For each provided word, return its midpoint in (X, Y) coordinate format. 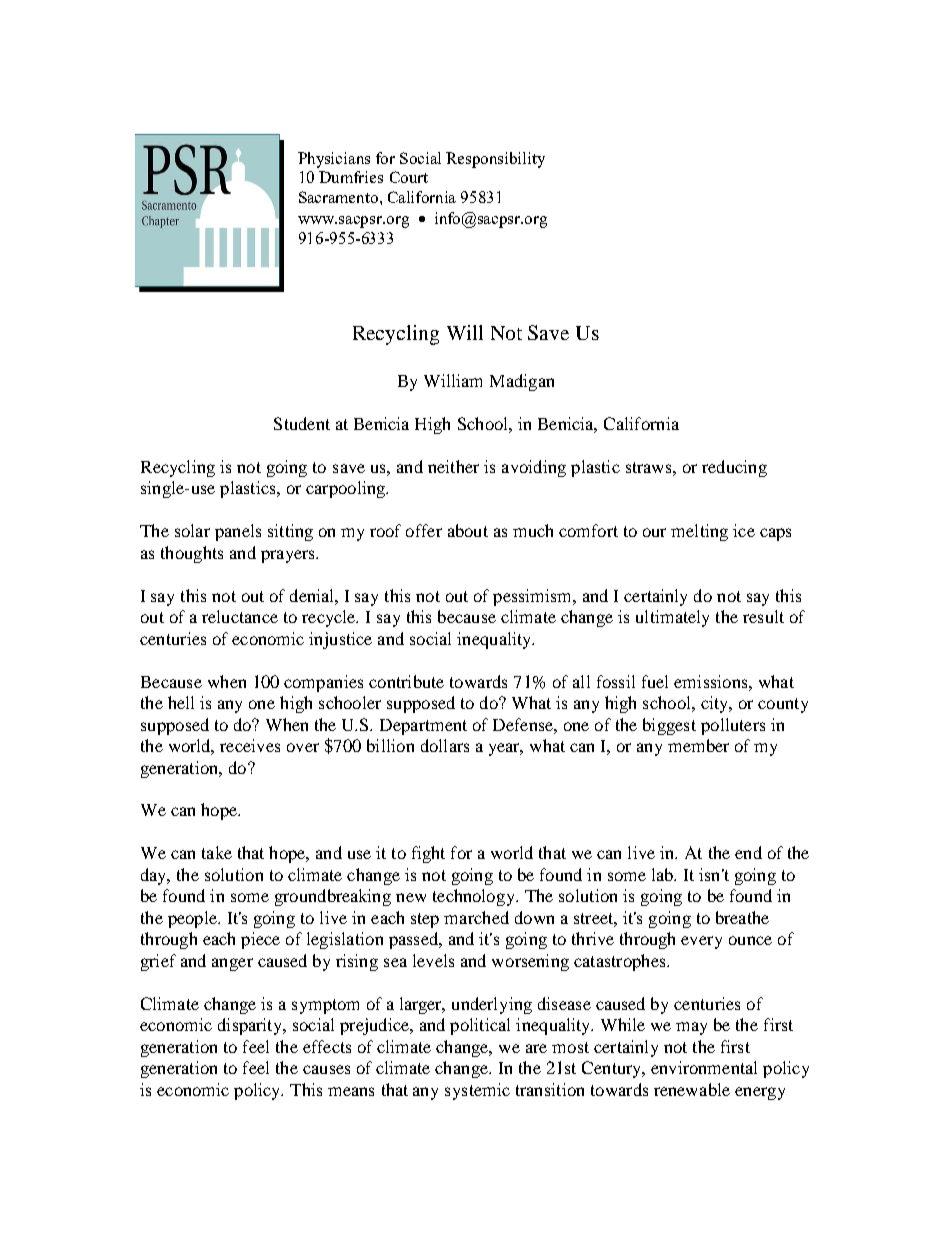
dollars (445, 745)
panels (238, 532)
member (698, 745)
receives (250, 745)
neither (453, 466)
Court (409, 177)
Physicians (334, 160)
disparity (251, 1026)
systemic (477, 1091)
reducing (734, 468)
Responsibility (495, 160)
